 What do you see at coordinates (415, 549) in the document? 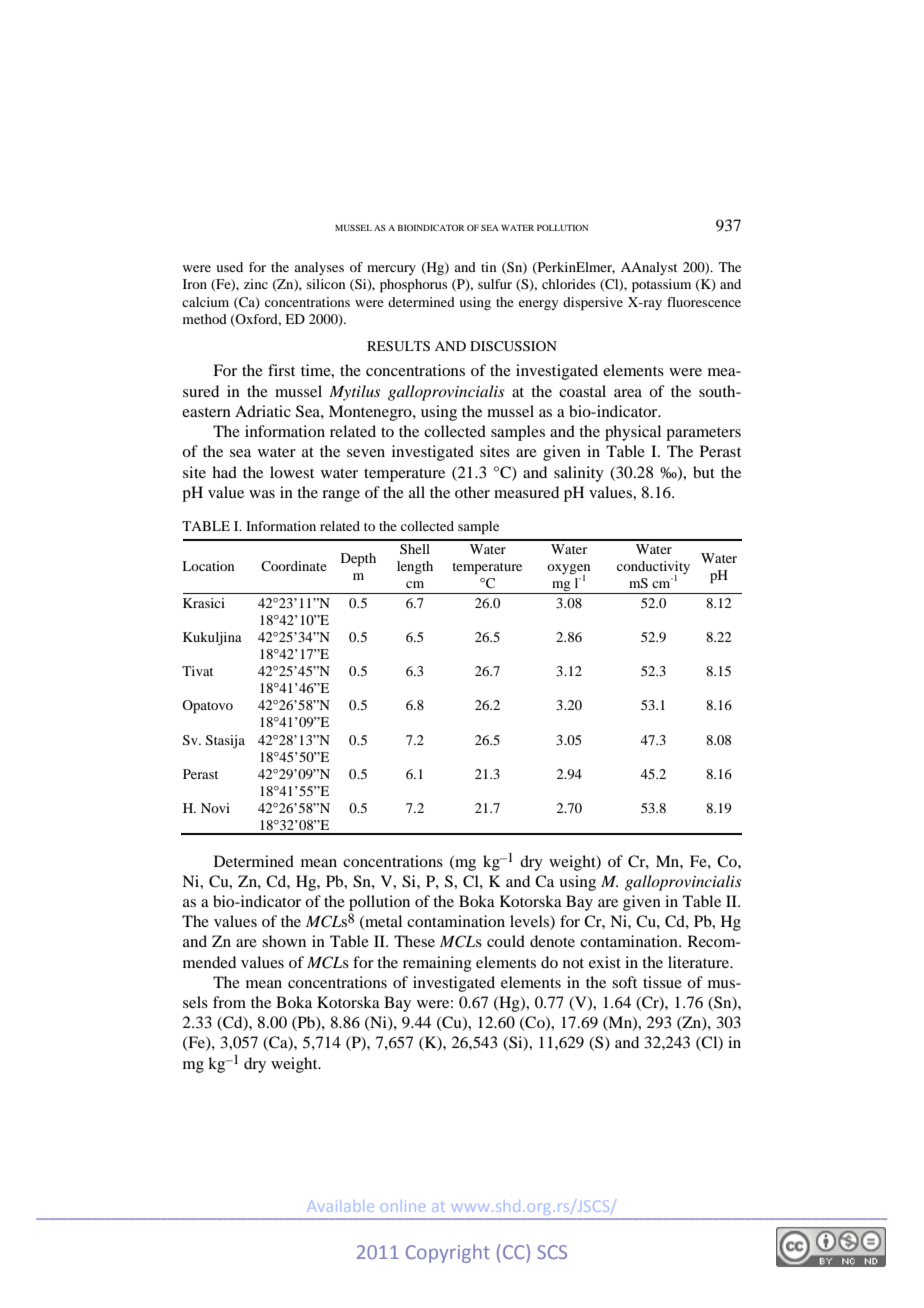
I see `Shell` at bounding box center [415, 549].
